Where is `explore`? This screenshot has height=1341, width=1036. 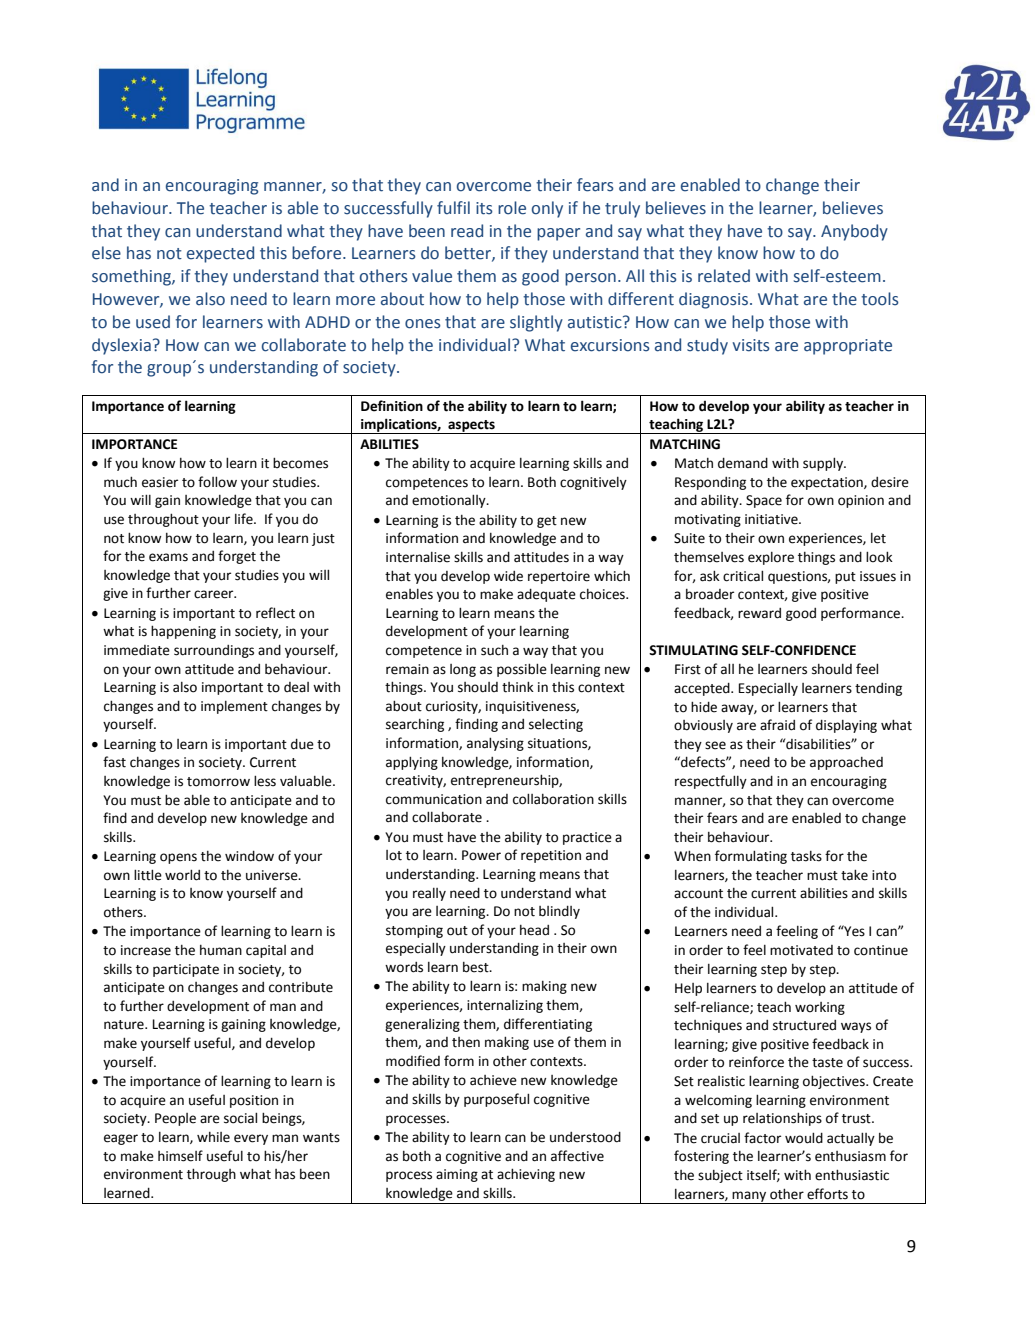 explore is located at coordinates (771, 558).
